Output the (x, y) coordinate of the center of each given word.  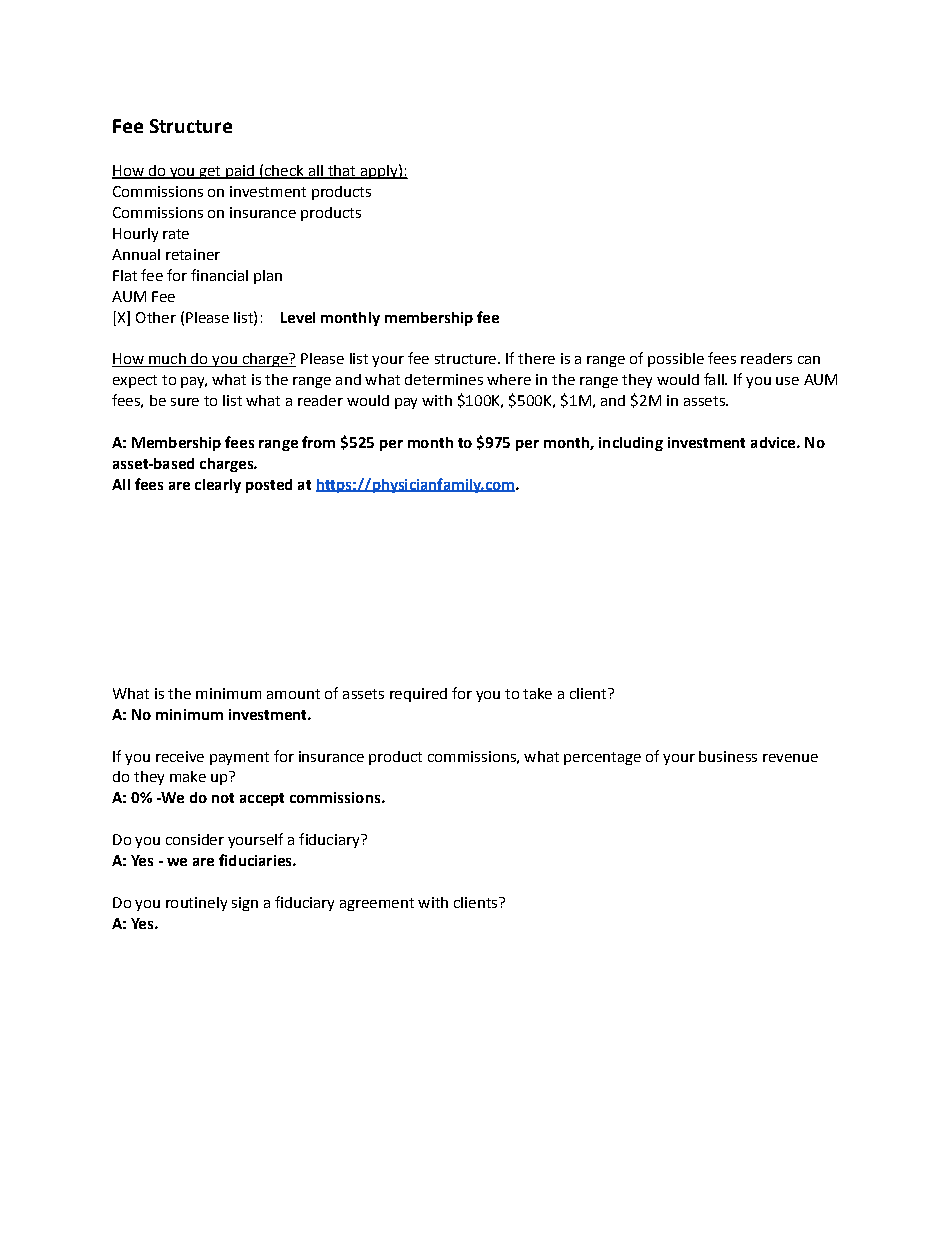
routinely (196, 904)
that (341, 172)
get (210, 172)
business (728, 756)
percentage (602, 758)
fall (715, 379)
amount (293, 694)
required (418, 695)
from (318, 442)
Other (156, 317)
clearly (218, 486)
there (536, 358)
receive (180, 756)
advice (774, 442)
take (537, 693)
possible (676, 360)
